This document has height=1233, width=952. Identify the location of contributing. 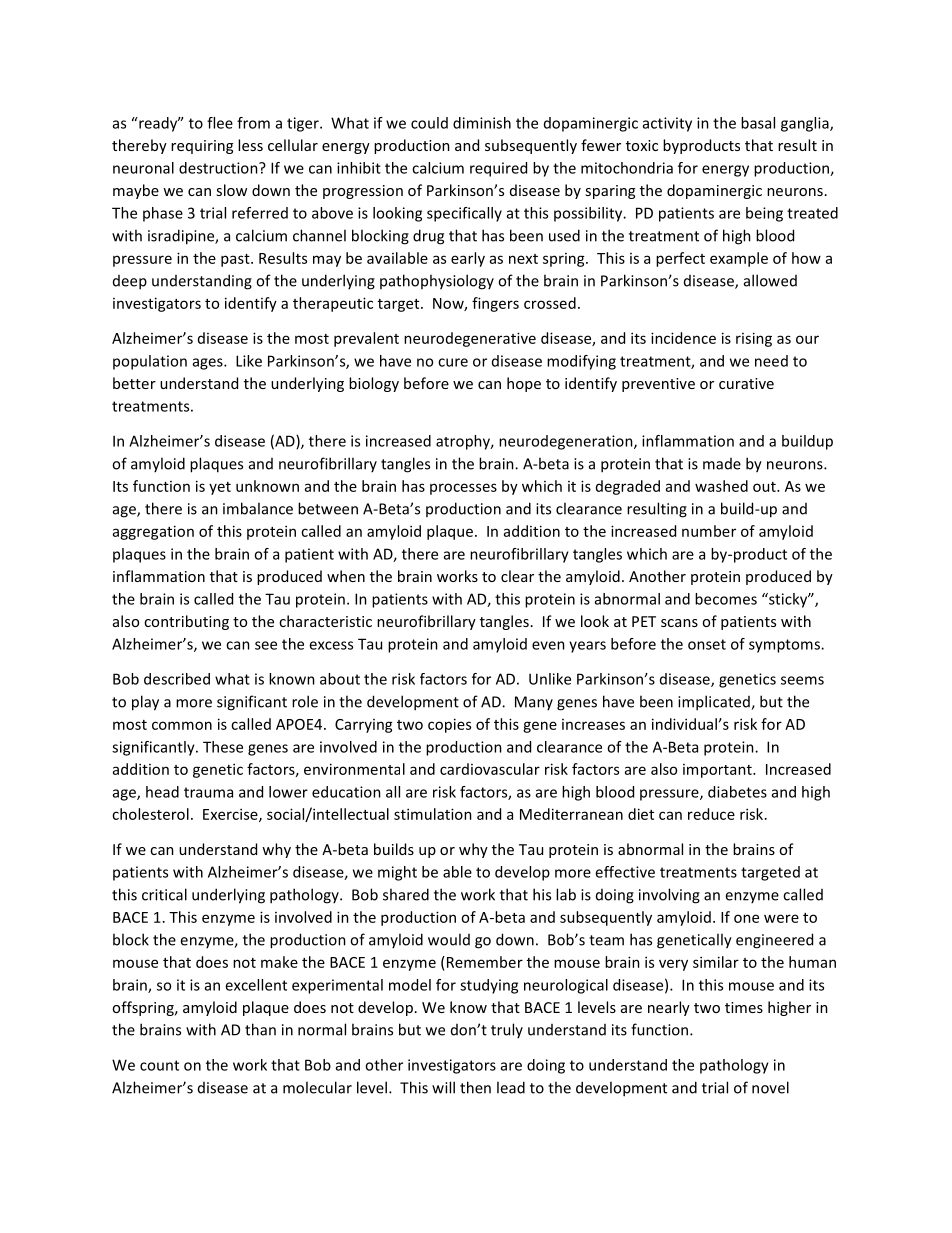
(186, 622).
